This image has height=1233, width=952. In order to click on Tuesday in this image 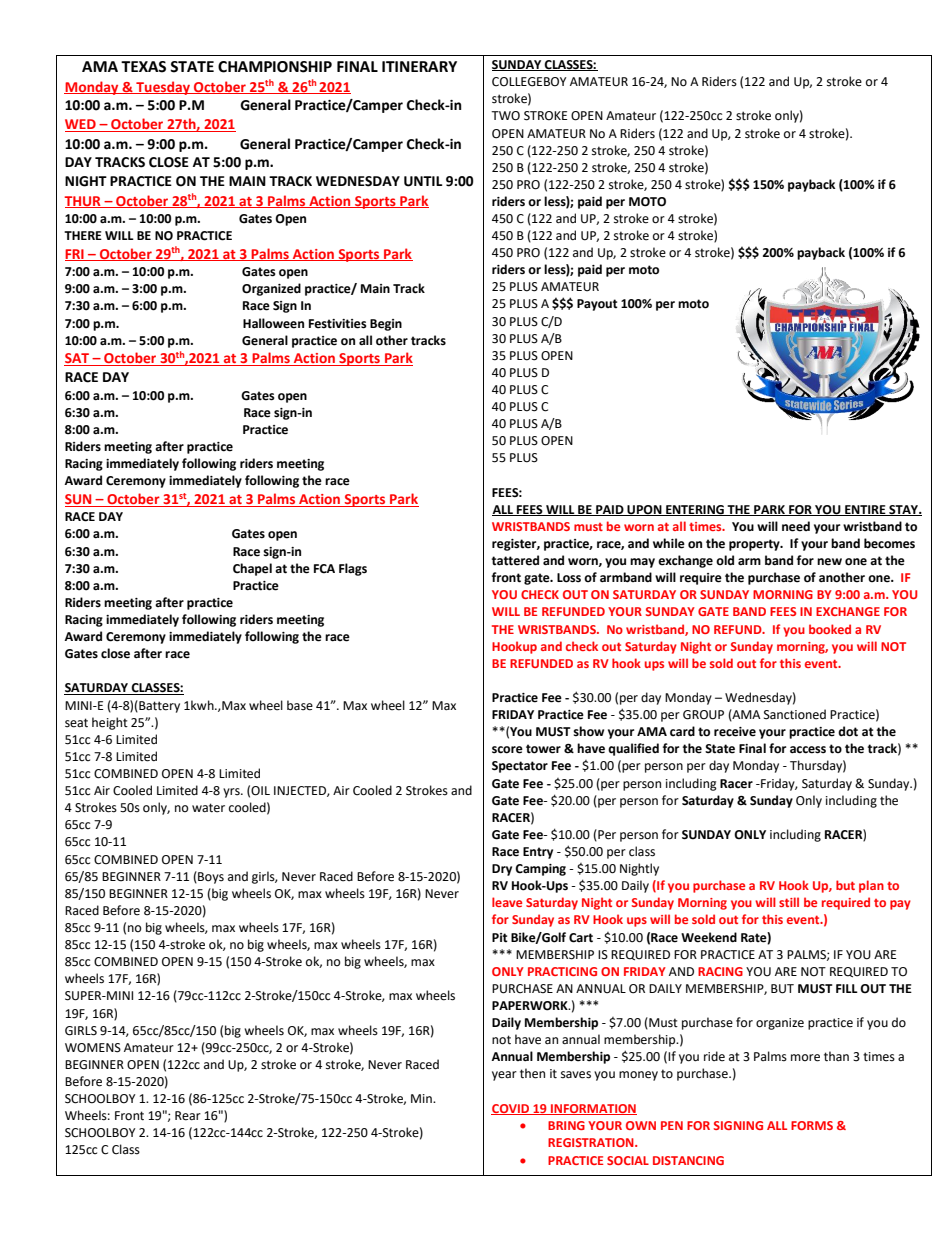, I will do `click(163, 88)`.
